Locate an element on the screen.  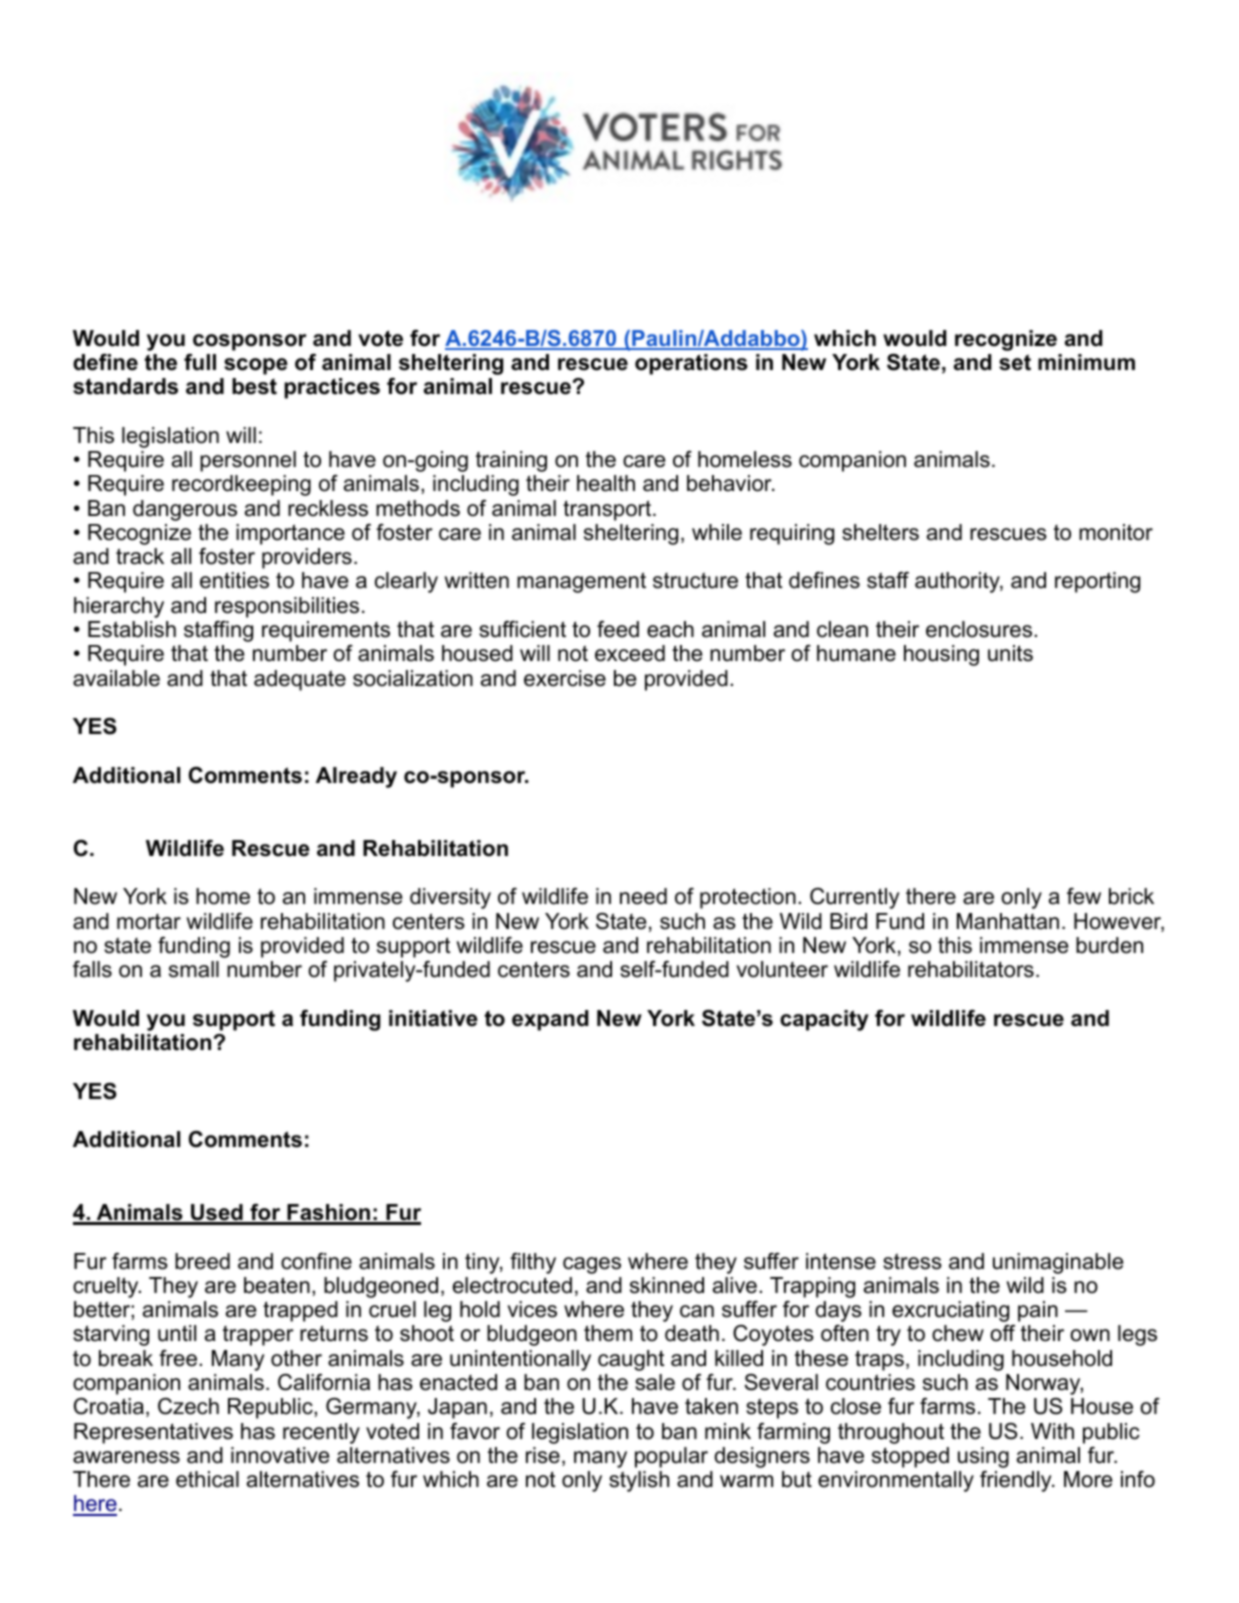
operations is located at coordinates (691, 364).
